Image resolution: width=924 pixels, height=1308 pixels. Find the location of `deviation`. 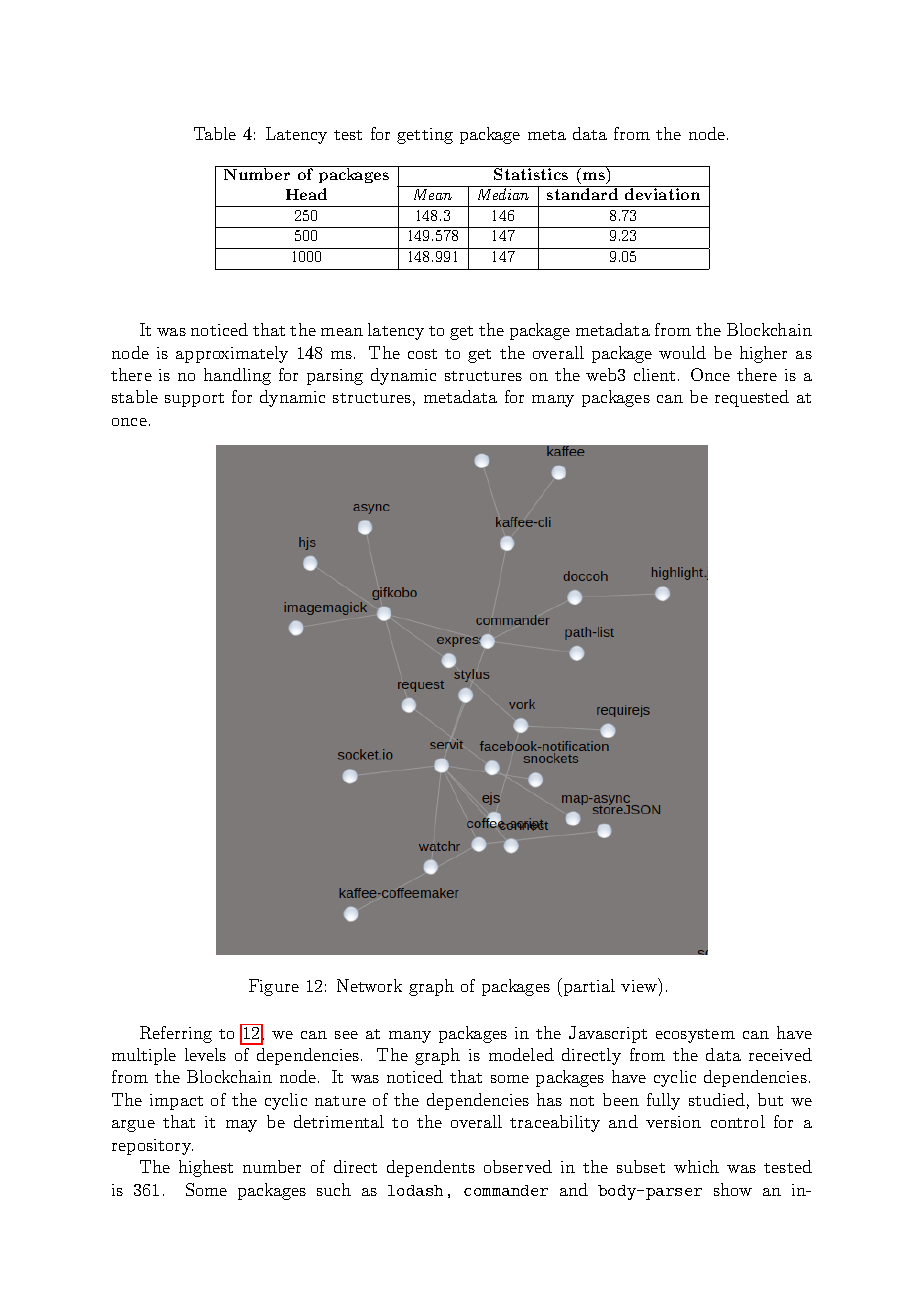

deviation is located at coordinates (662, 193).
